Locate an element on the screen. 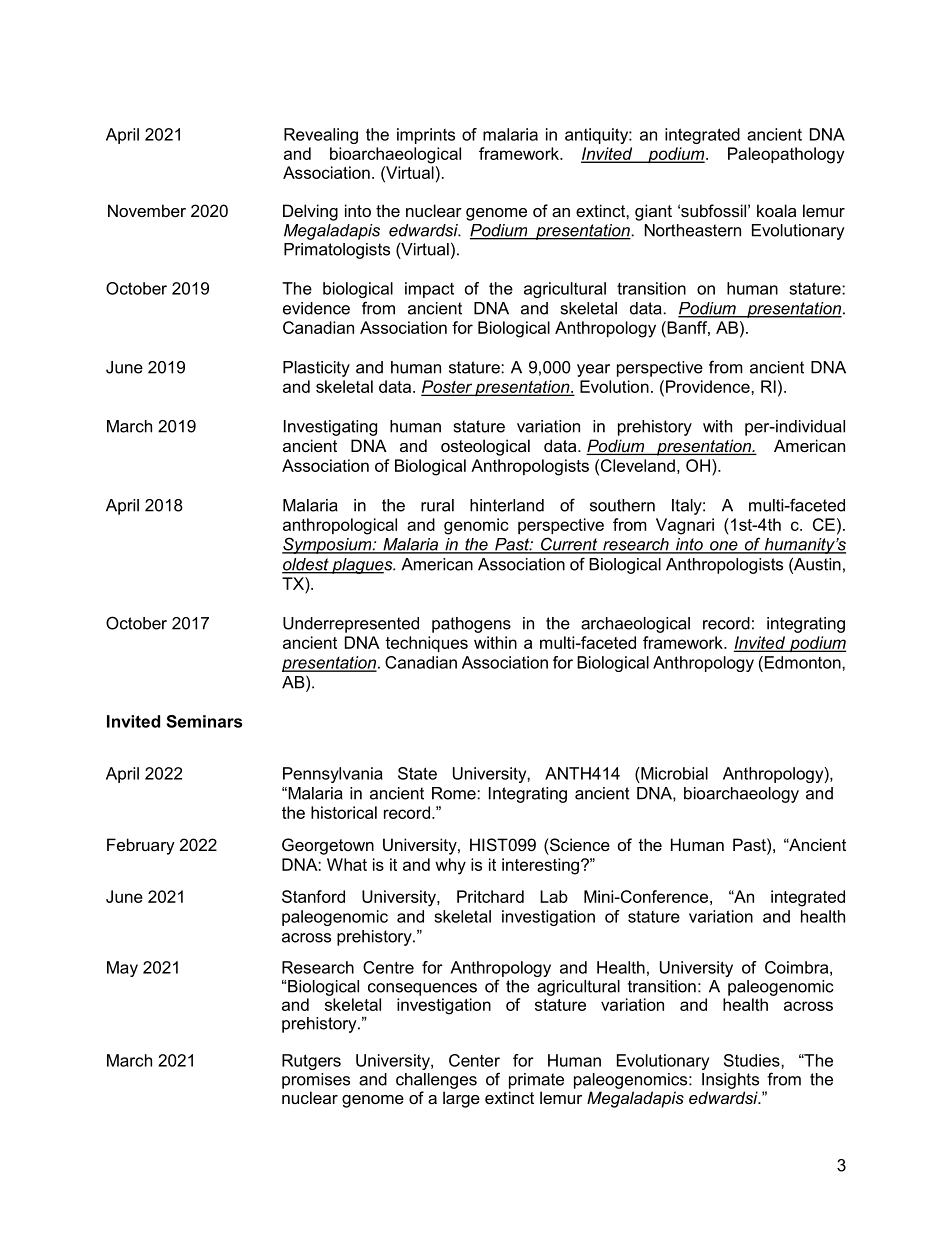  Providence is located at coordinates (709, 386).
